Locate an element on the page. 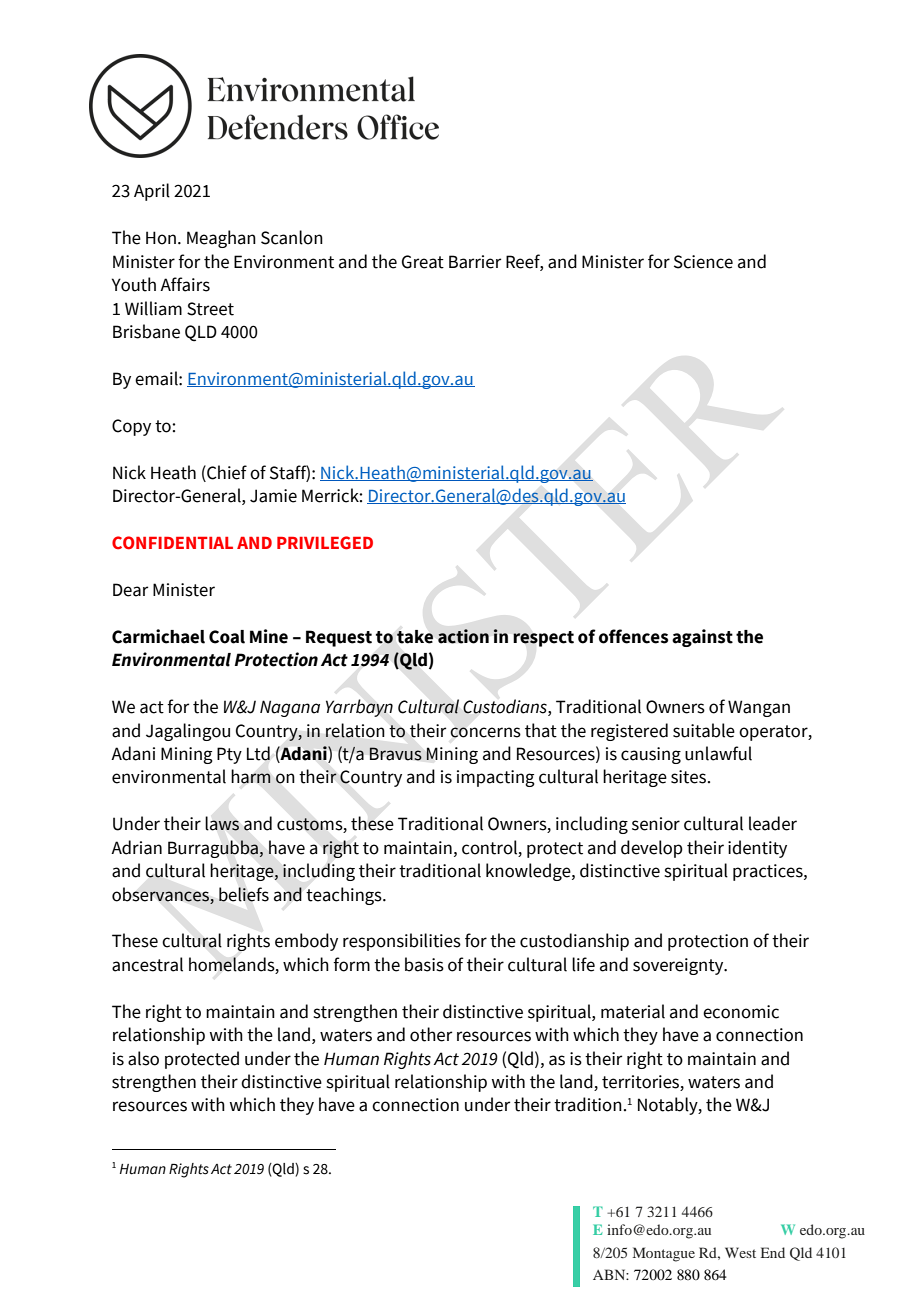 This page has height=1308, width=924. Science is located at coordinates (703, 262).
